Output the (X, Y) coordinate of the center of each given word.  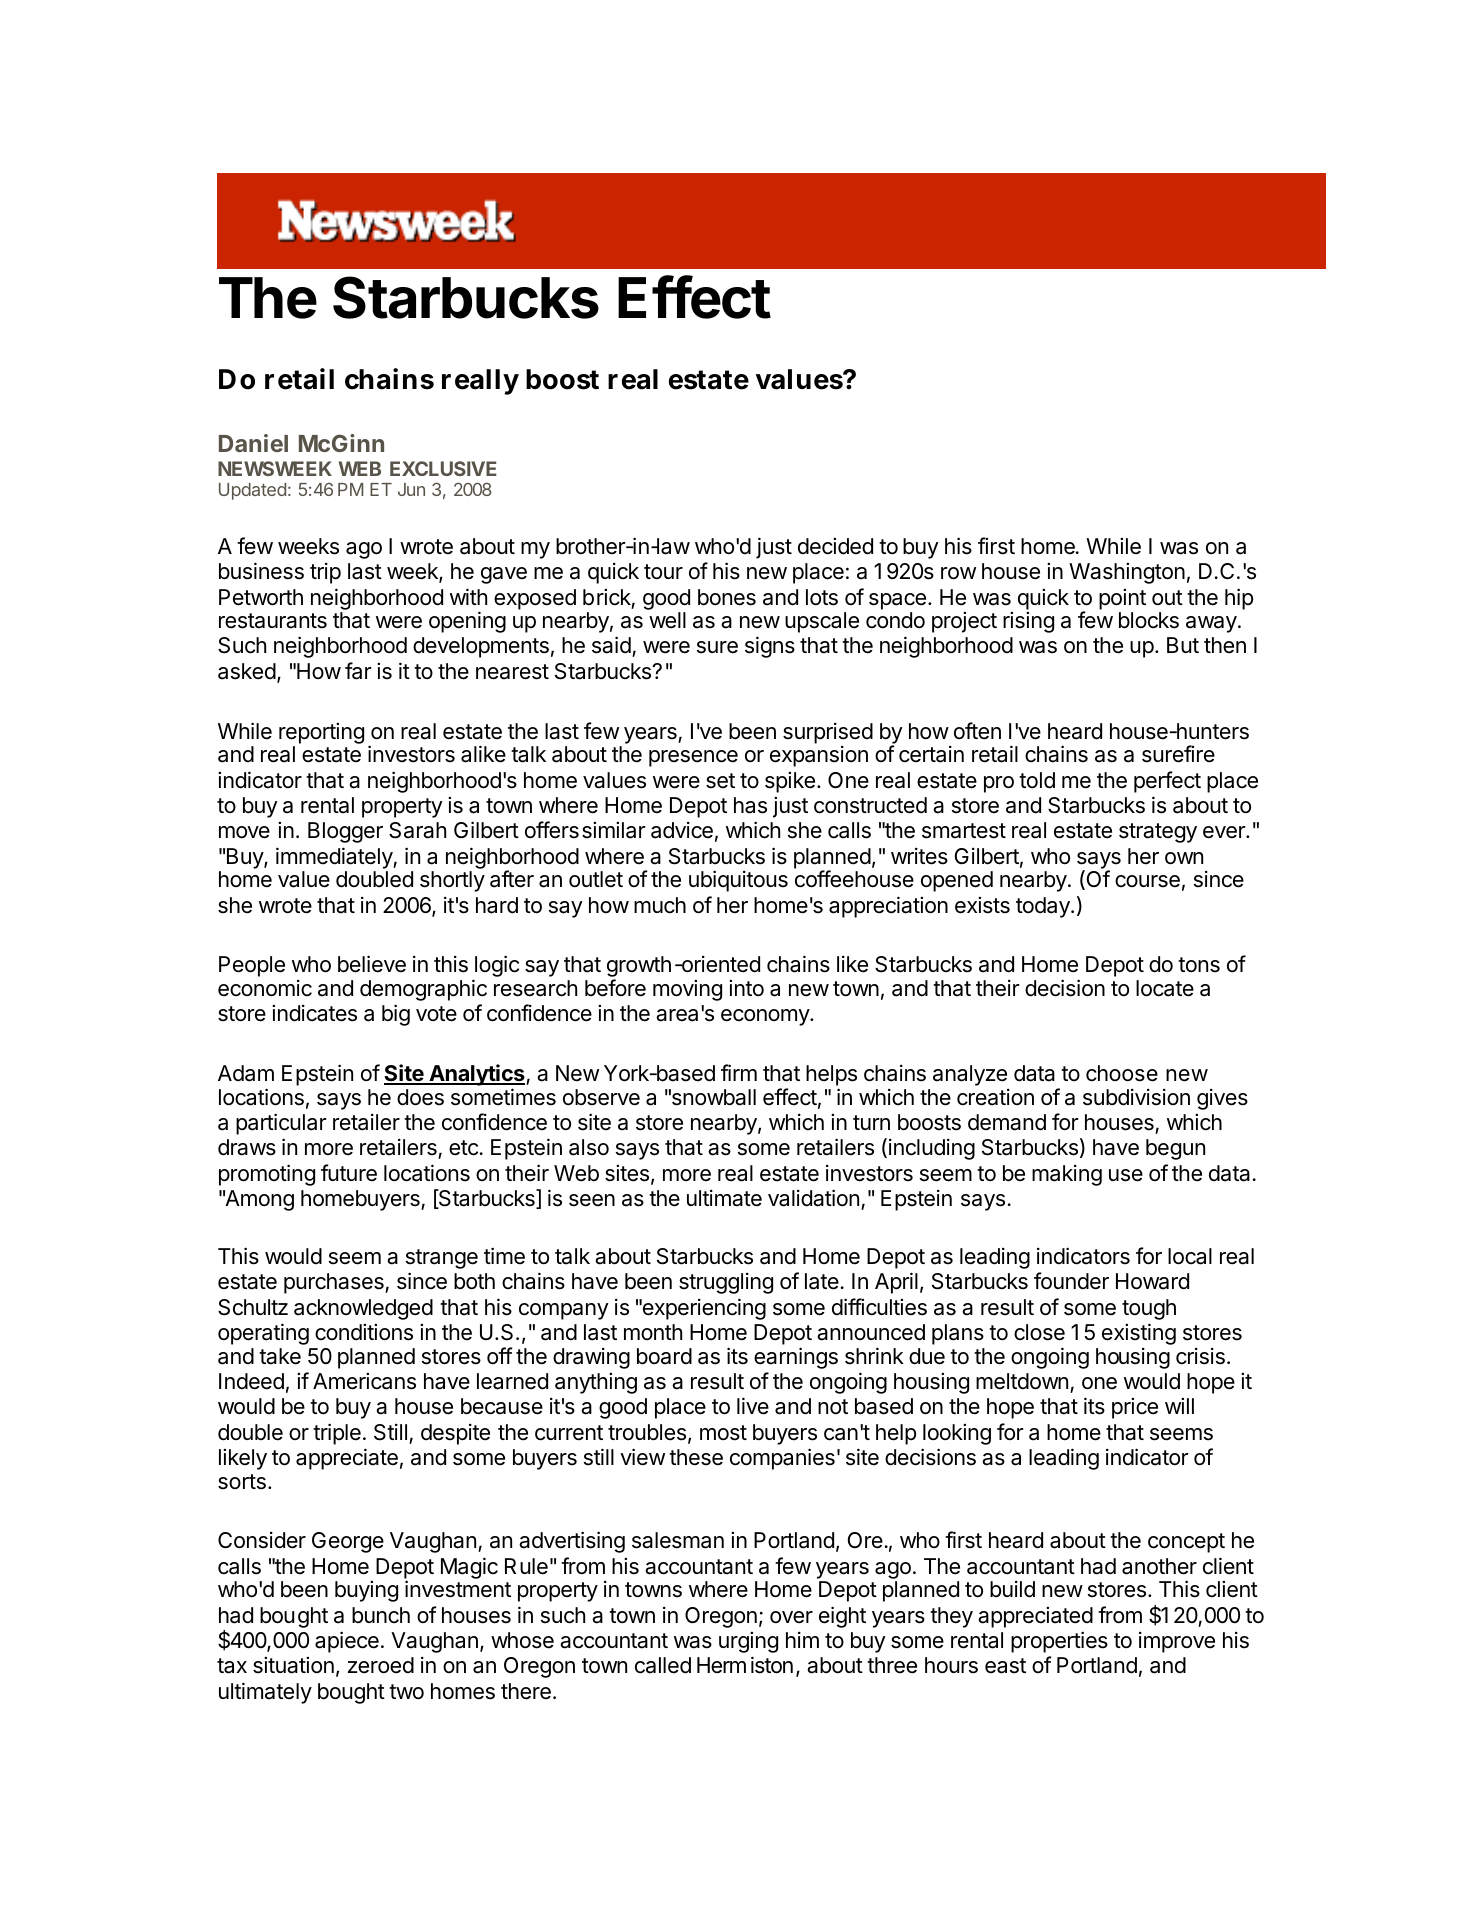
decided (835, 546)
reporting (321, 733)
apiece (347, 1642)
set (720, 781)
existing (1139, 1334)
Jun (411, 489)
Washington (1127, 573)
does (420, 1097)
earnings (796, 1358)
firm (739, 1072)
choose (1122, 1073)
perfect (1167, 782)
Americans (364, 1381)
